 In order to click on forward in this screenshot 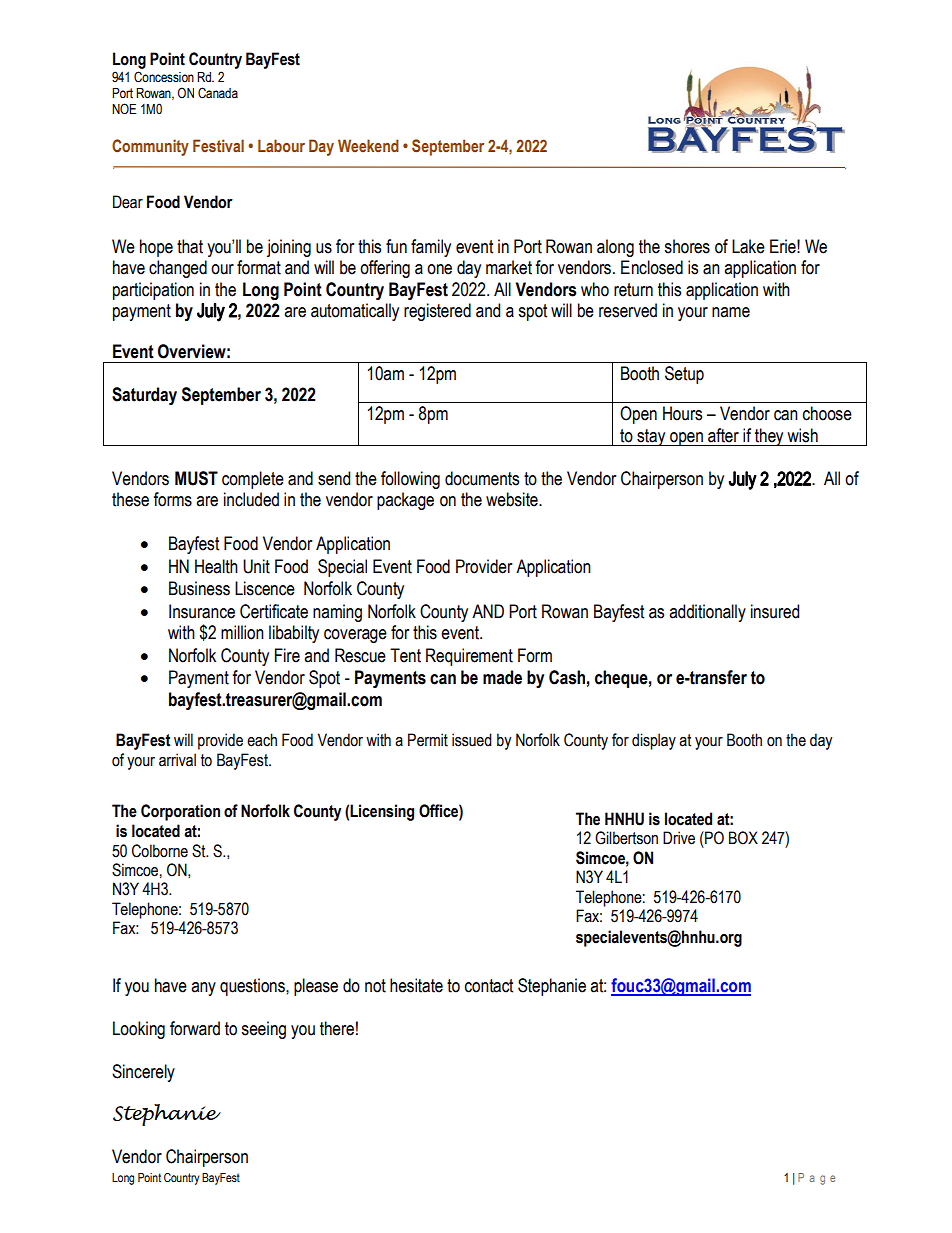, I will do `click(195, 1028)`.
